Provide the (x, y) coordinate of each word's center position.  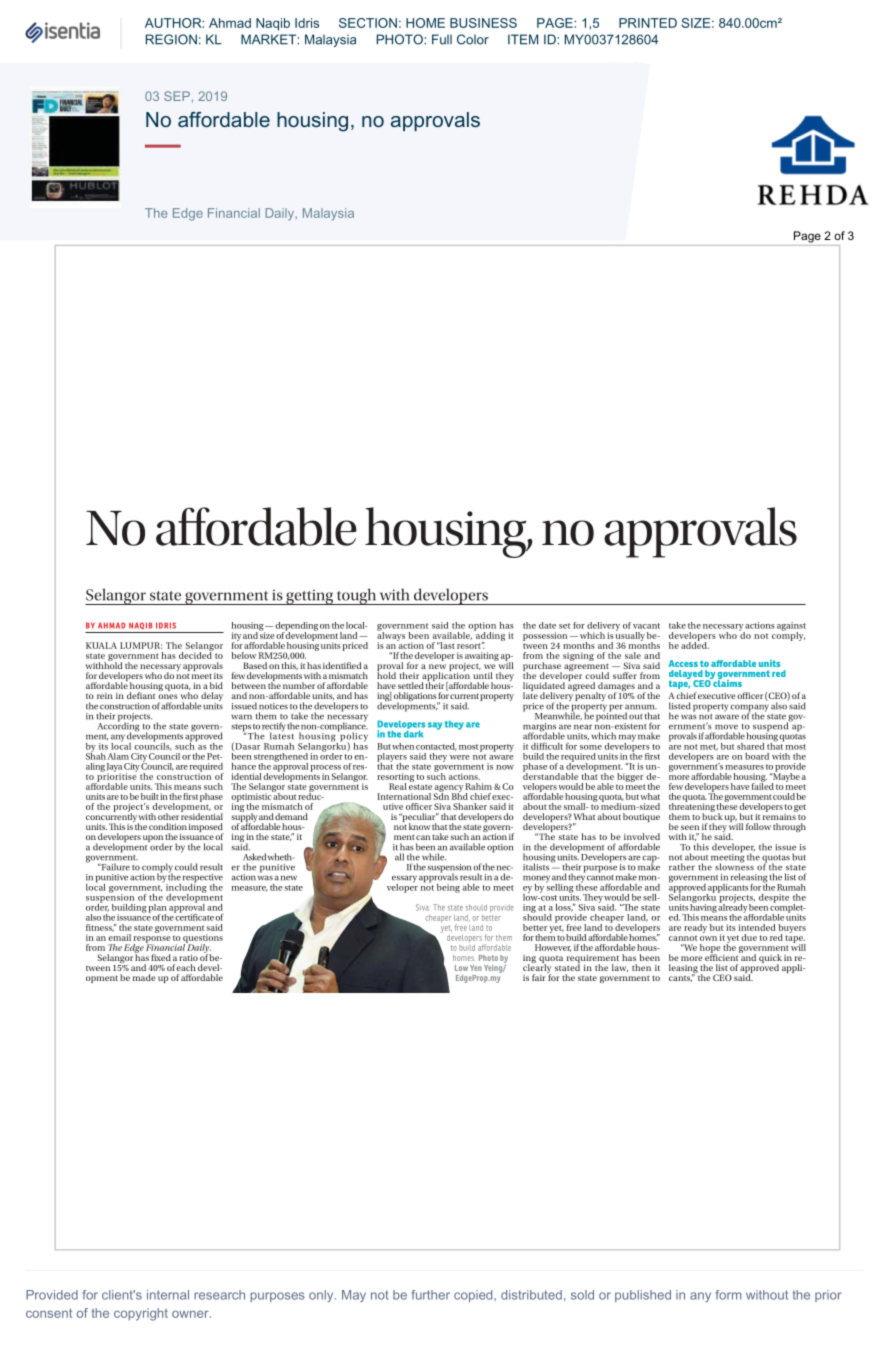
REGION (171, 39)
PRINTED (648, 23)
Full (442, 39)
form (728, 1295)
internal (168, 1295)
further (431, 1295)
